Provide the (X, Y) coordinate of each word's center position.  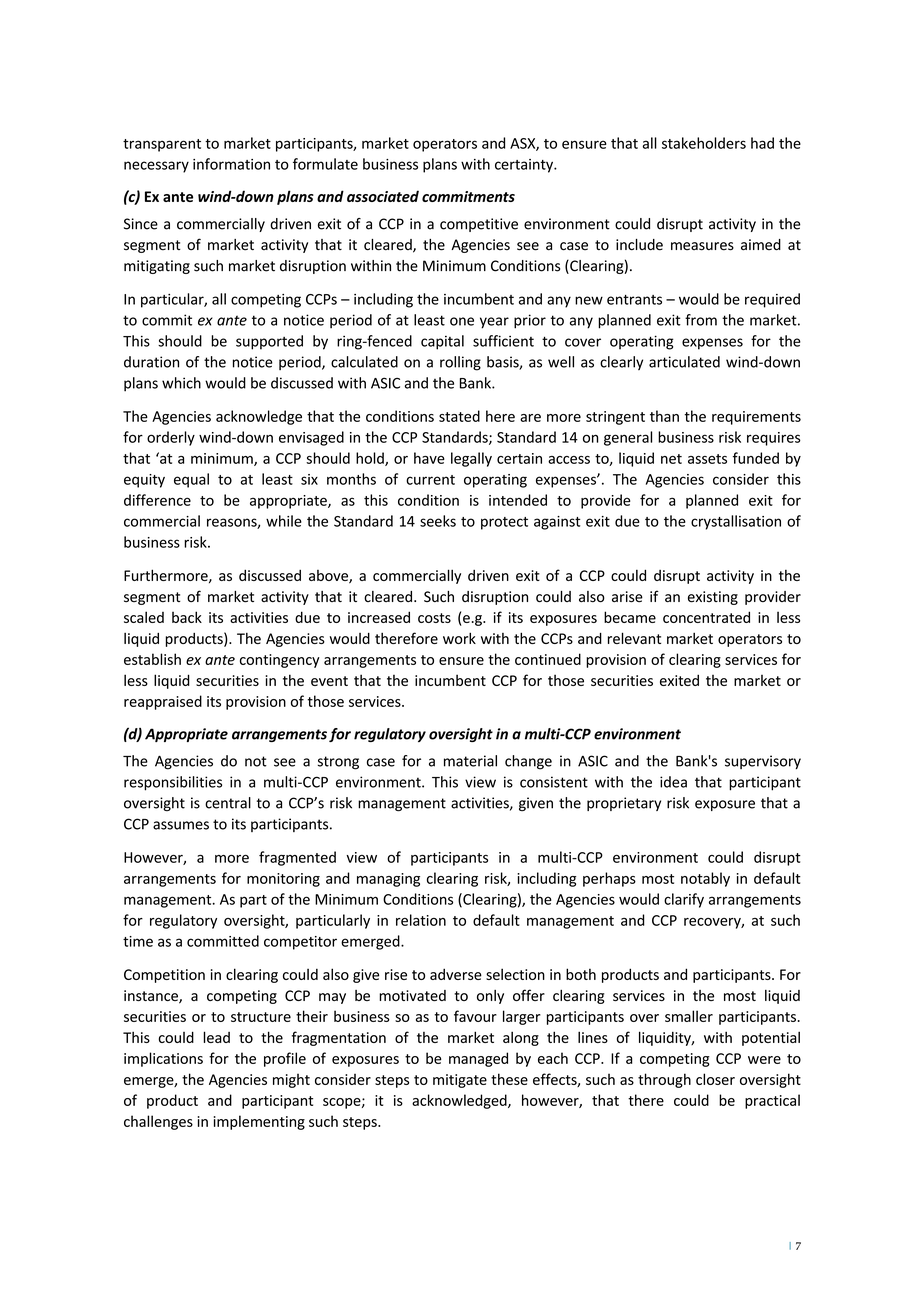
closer (715, 1079)
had (762, 143)
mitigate (460, 1081)
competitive (479, 225)
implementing (259, 1122)
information (231, 164)
